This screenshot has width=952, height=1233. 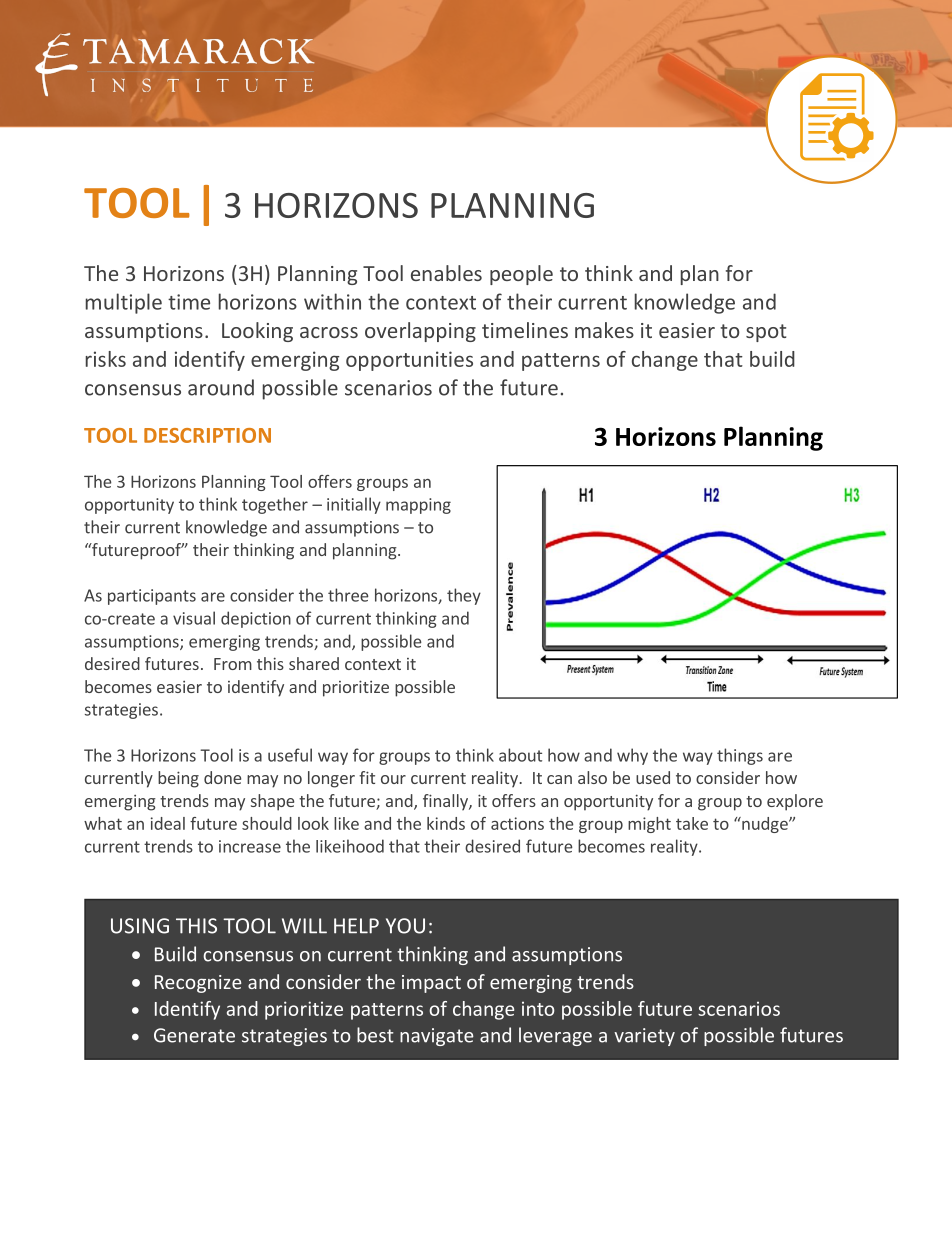 What do you see at coordinates (446, 273) in the screenshot?
I see `enables` at bounding box center [446, 273].
